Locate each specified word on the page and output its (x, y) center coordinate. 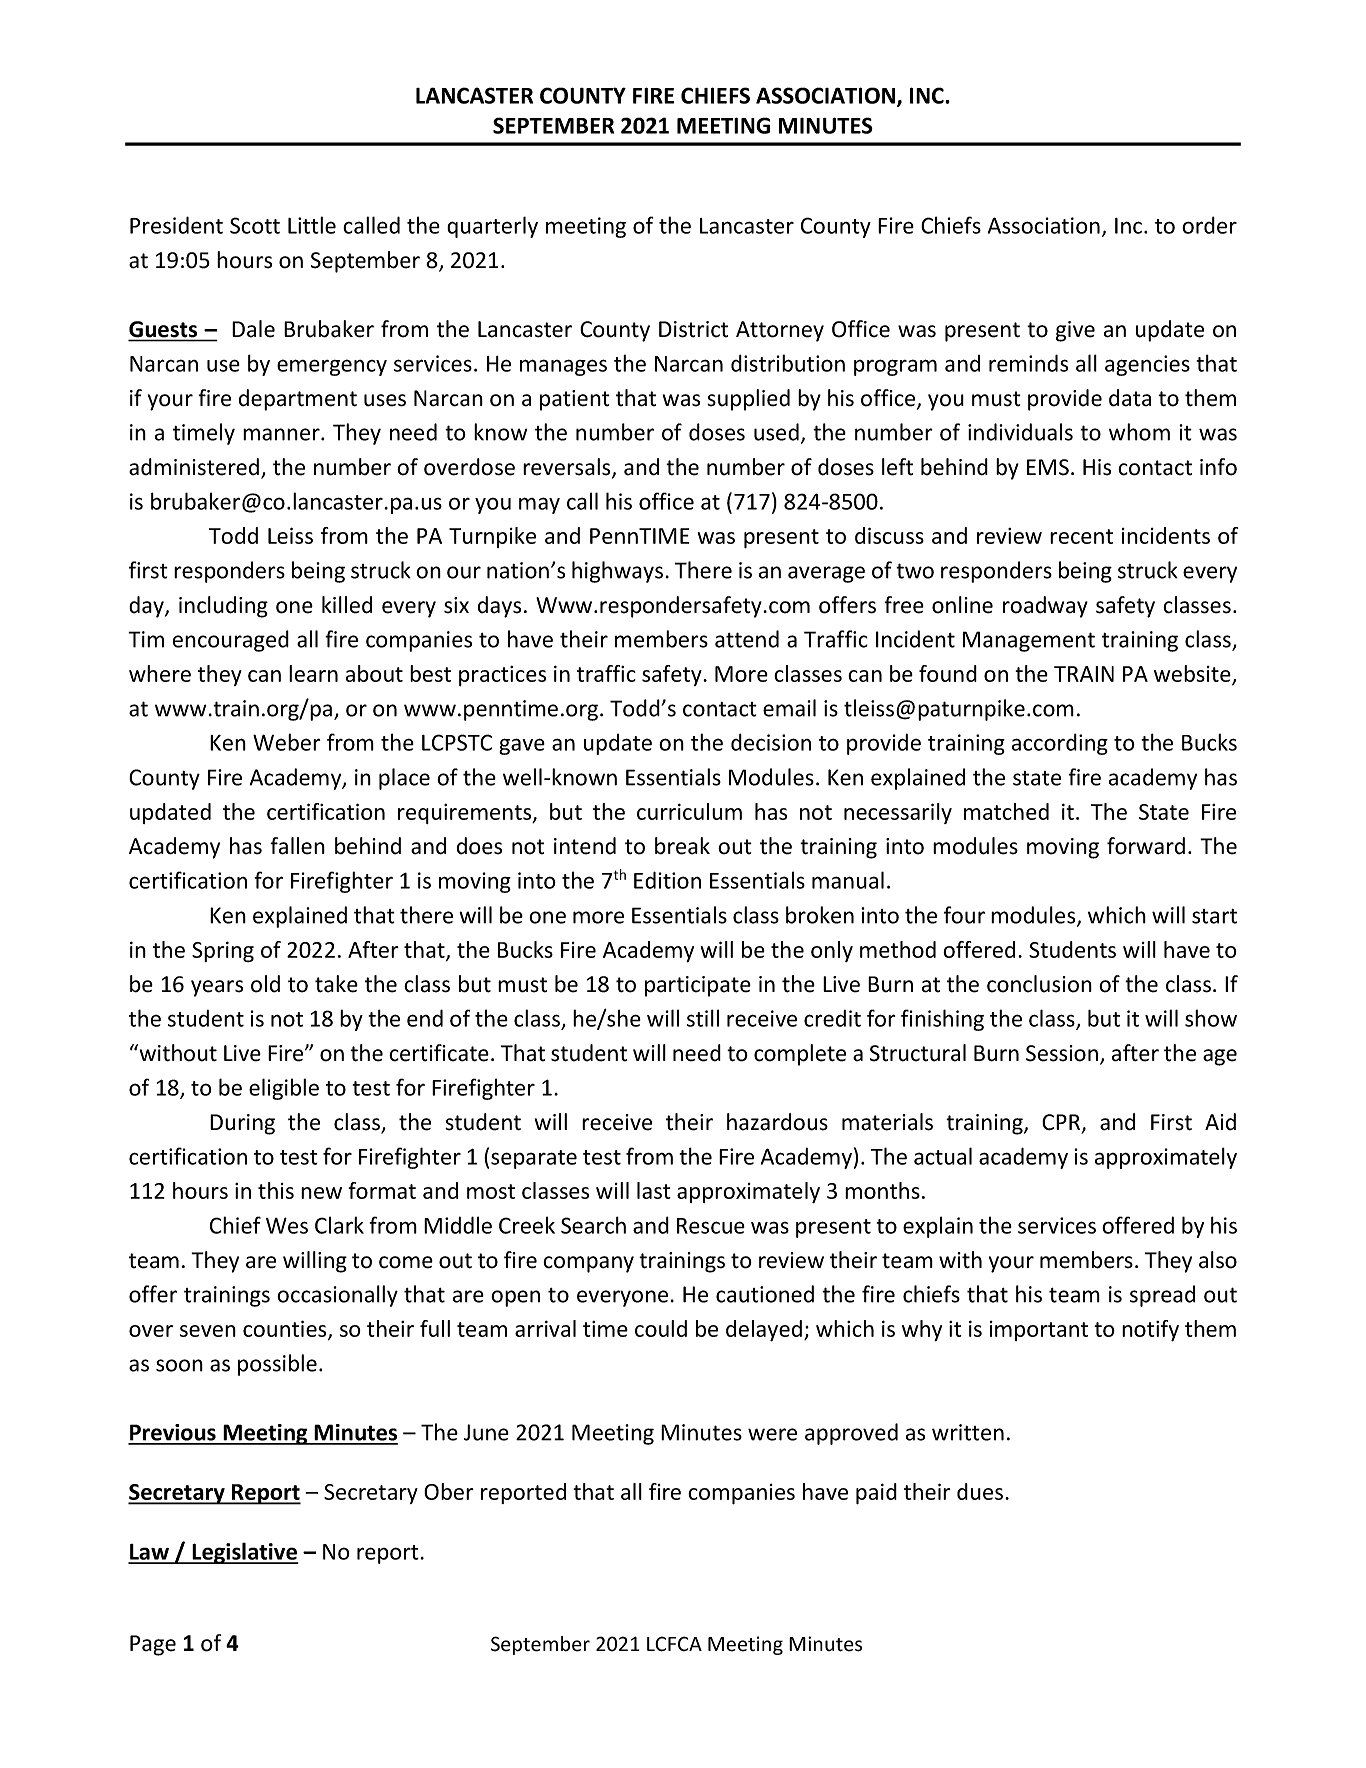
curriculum (689, 811)
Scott (255, 225)
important (1039, 1331)
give (1075, 331)
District (693, 329)
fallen (297, 846)
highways (617, 572)
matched (1006, 811)
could (661, 1328)
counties (286, 1330)
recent (1081, 536)
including (223, 607)
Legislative (244, 1553)
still (703, 1018)
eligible (284, 1089)
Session (1062, 1053)
